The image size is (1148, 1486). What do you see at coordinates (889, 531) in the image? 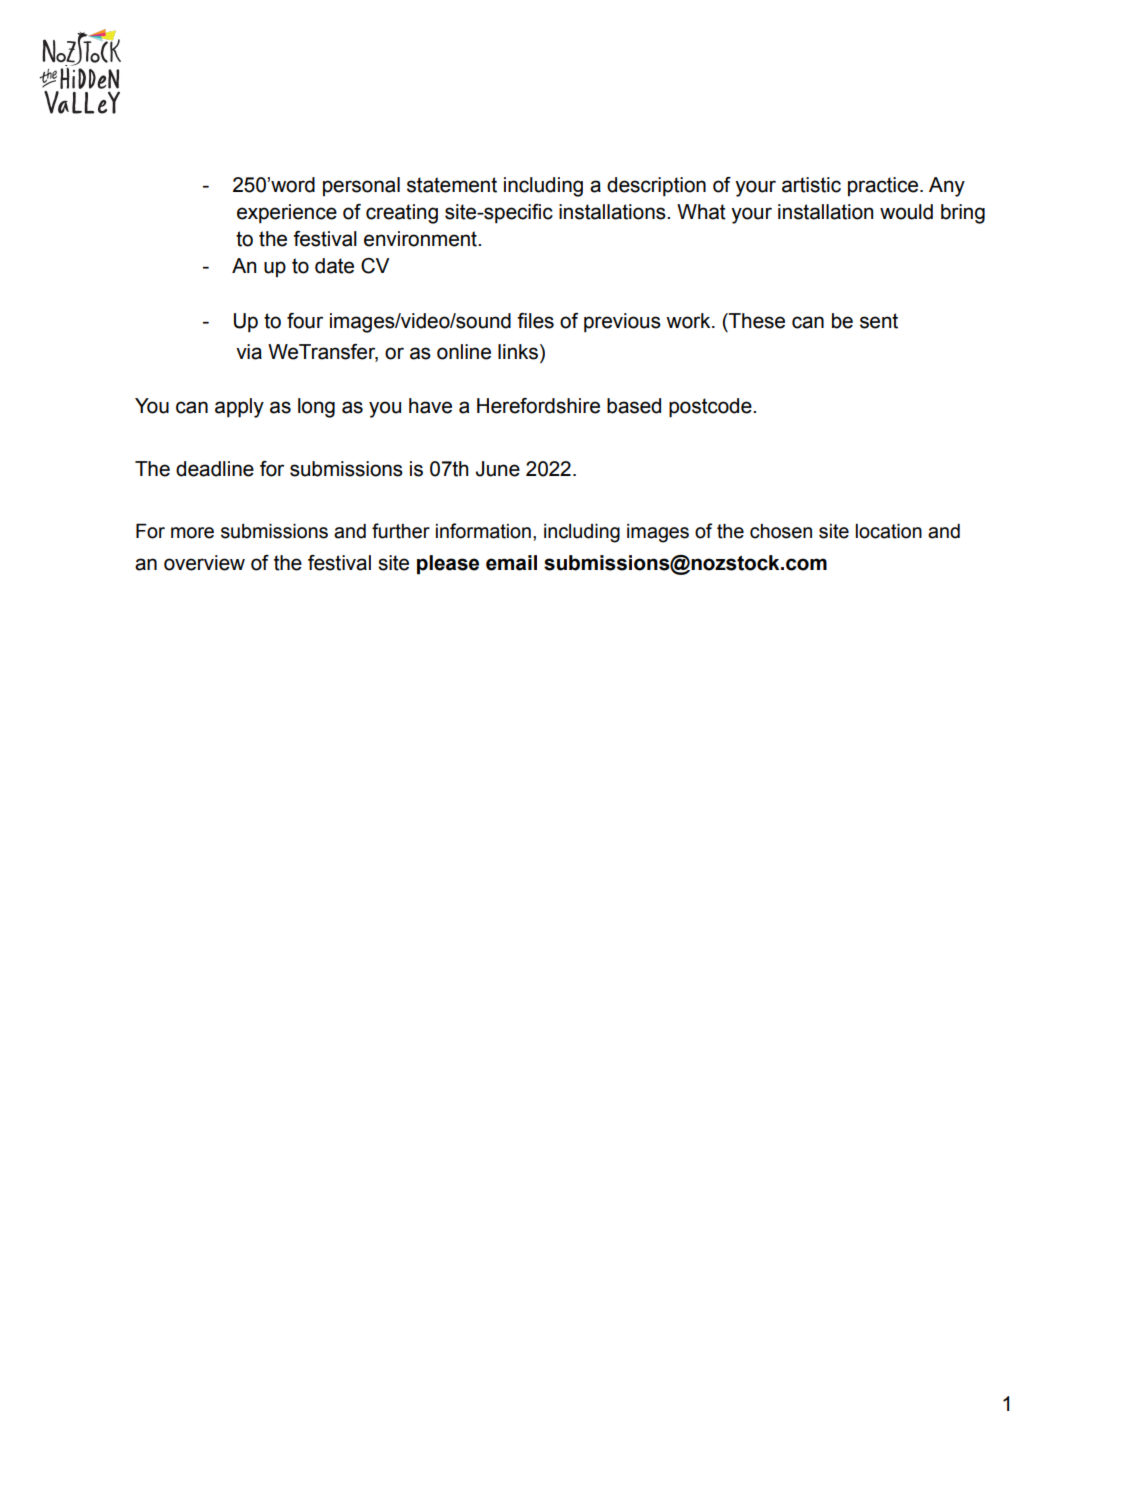
I see `location` at bounding box center [889, 531].
